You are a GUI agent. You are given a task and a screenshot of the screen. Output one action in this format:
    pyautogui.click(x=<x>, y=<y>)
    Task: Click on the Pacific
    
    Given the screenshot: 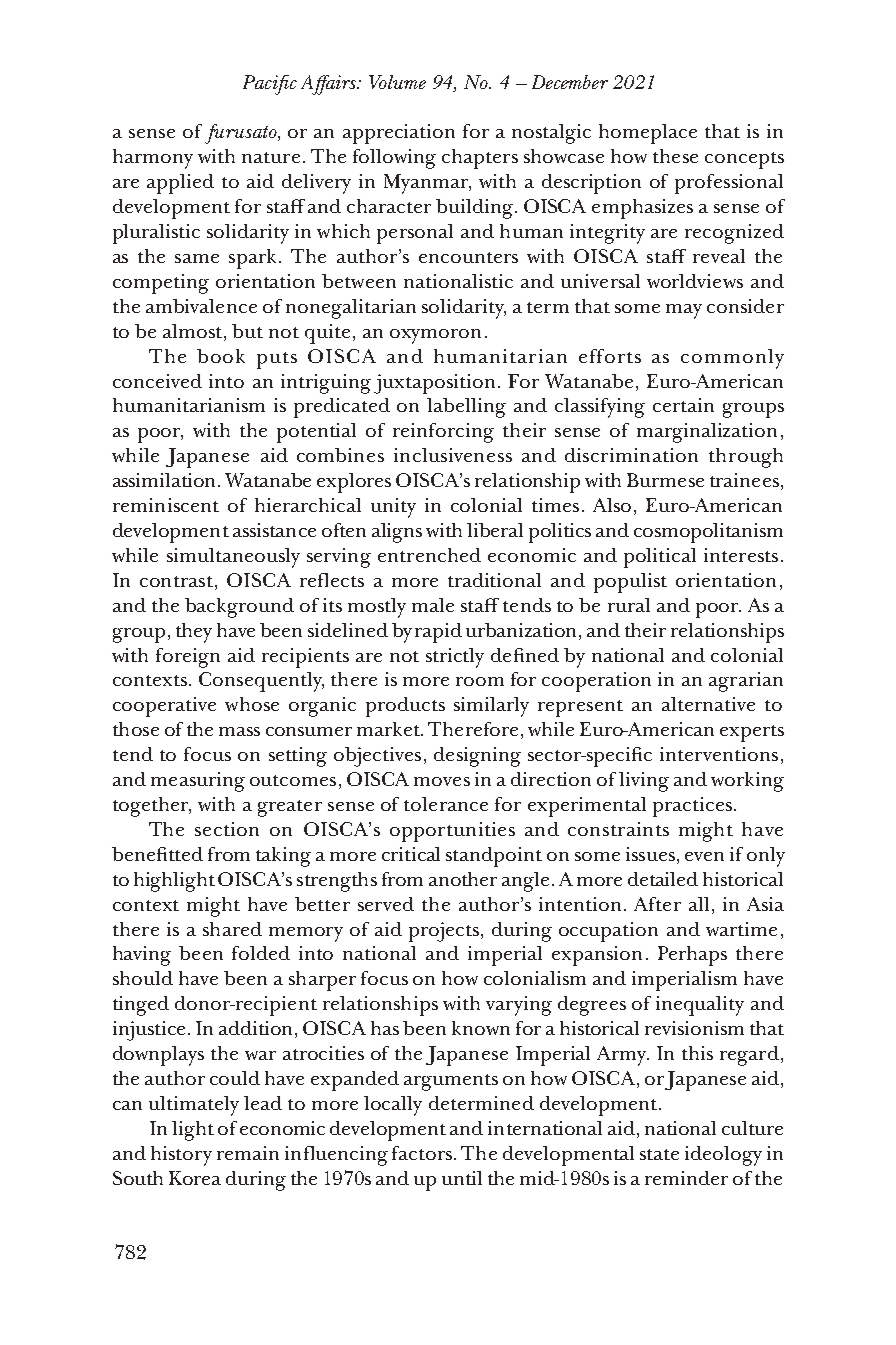 What is the action you would take?
    pyautogui.click(x=270, y=85)
